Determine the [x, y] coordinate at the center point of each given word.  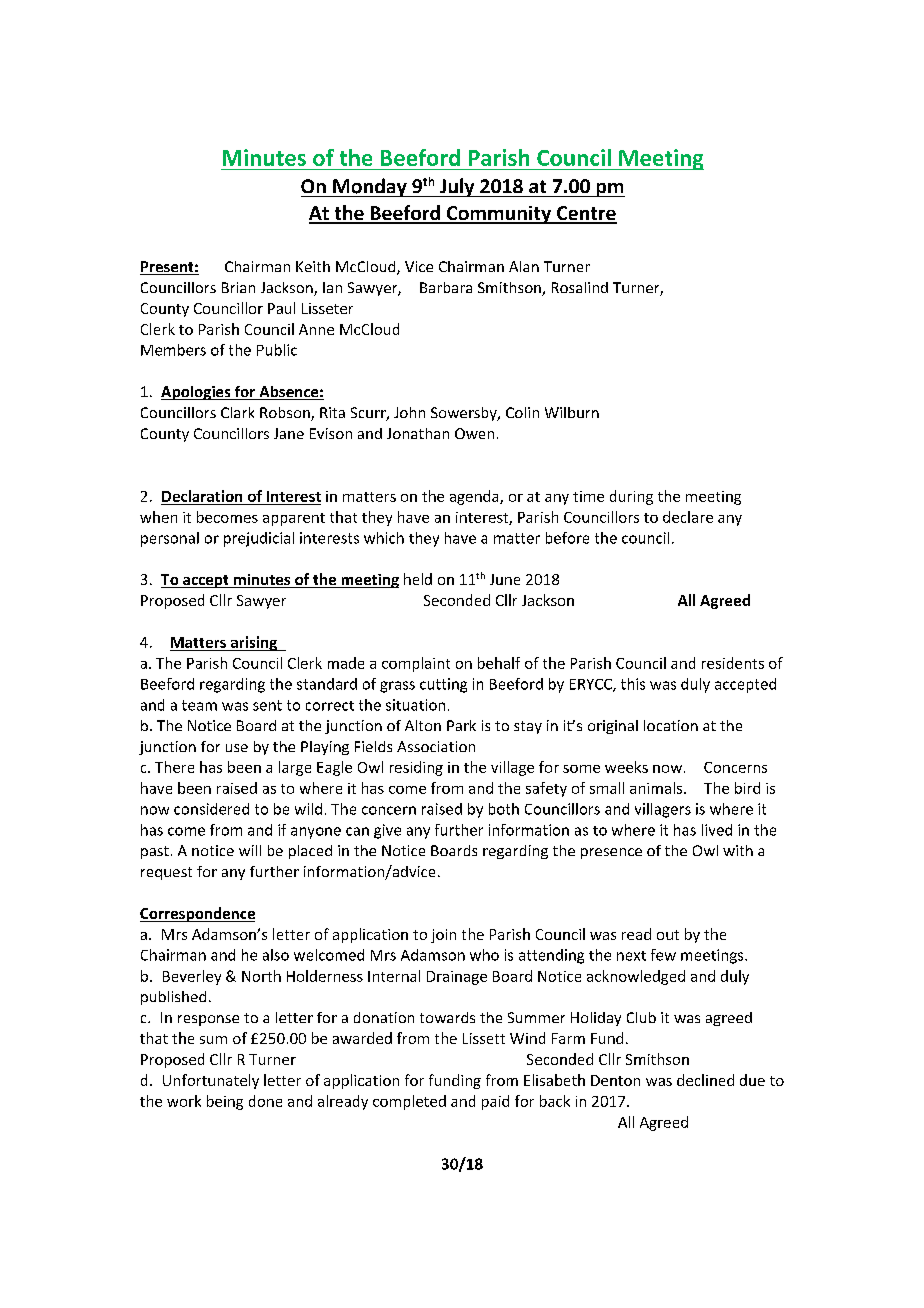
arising [253, 643]
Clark [237, 412]
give [387, 831]
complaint [416, 664]
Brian [238, 287]
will [250, 850]
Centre [586, 214]
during [631, 497]
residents [733, 663]
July [457, 187]
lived [717, 830]
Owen [474, 433]
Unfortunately [211, 1081]
